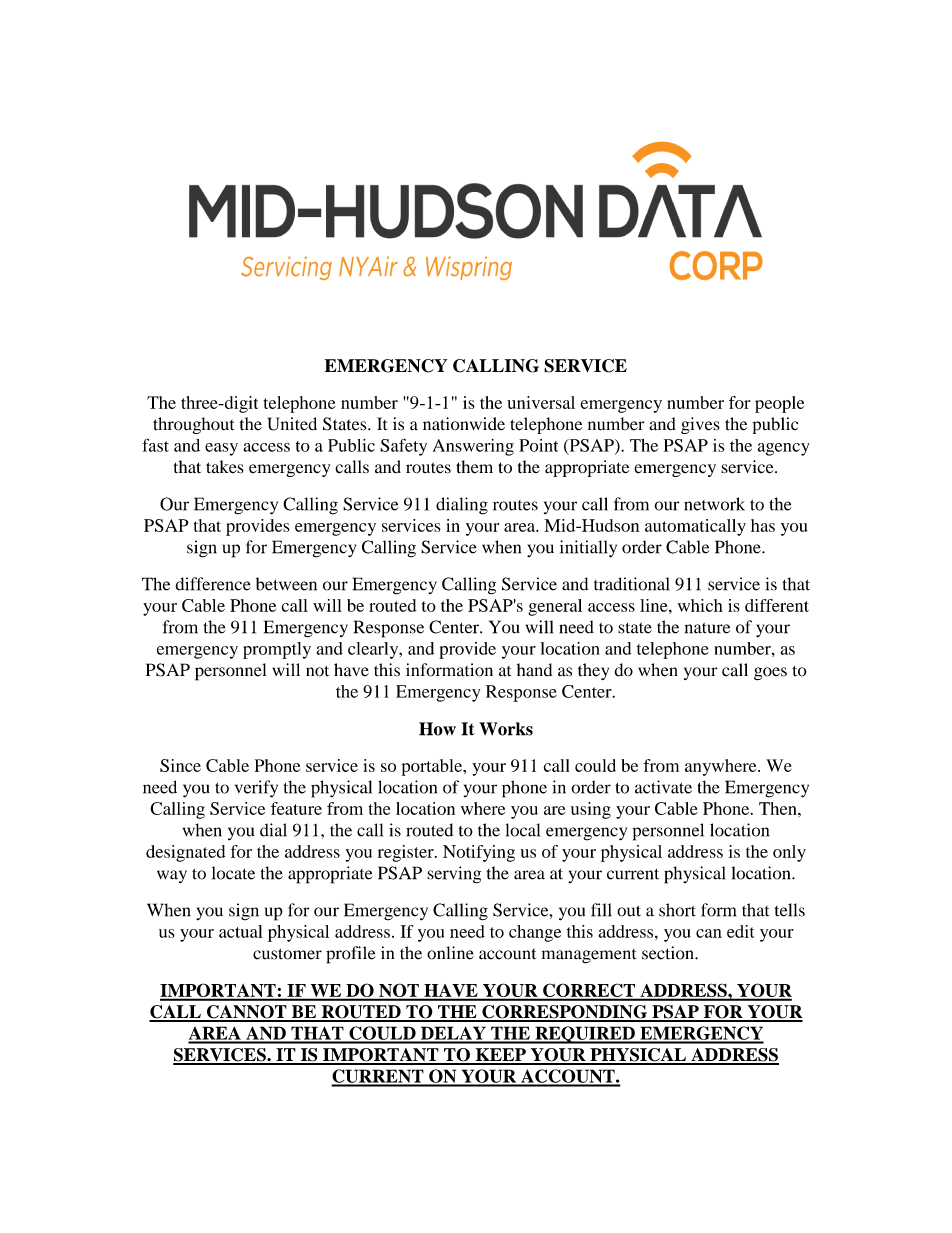 The height and width of the document is (1233, 952). I want to click on gives, so click(700, 425).
